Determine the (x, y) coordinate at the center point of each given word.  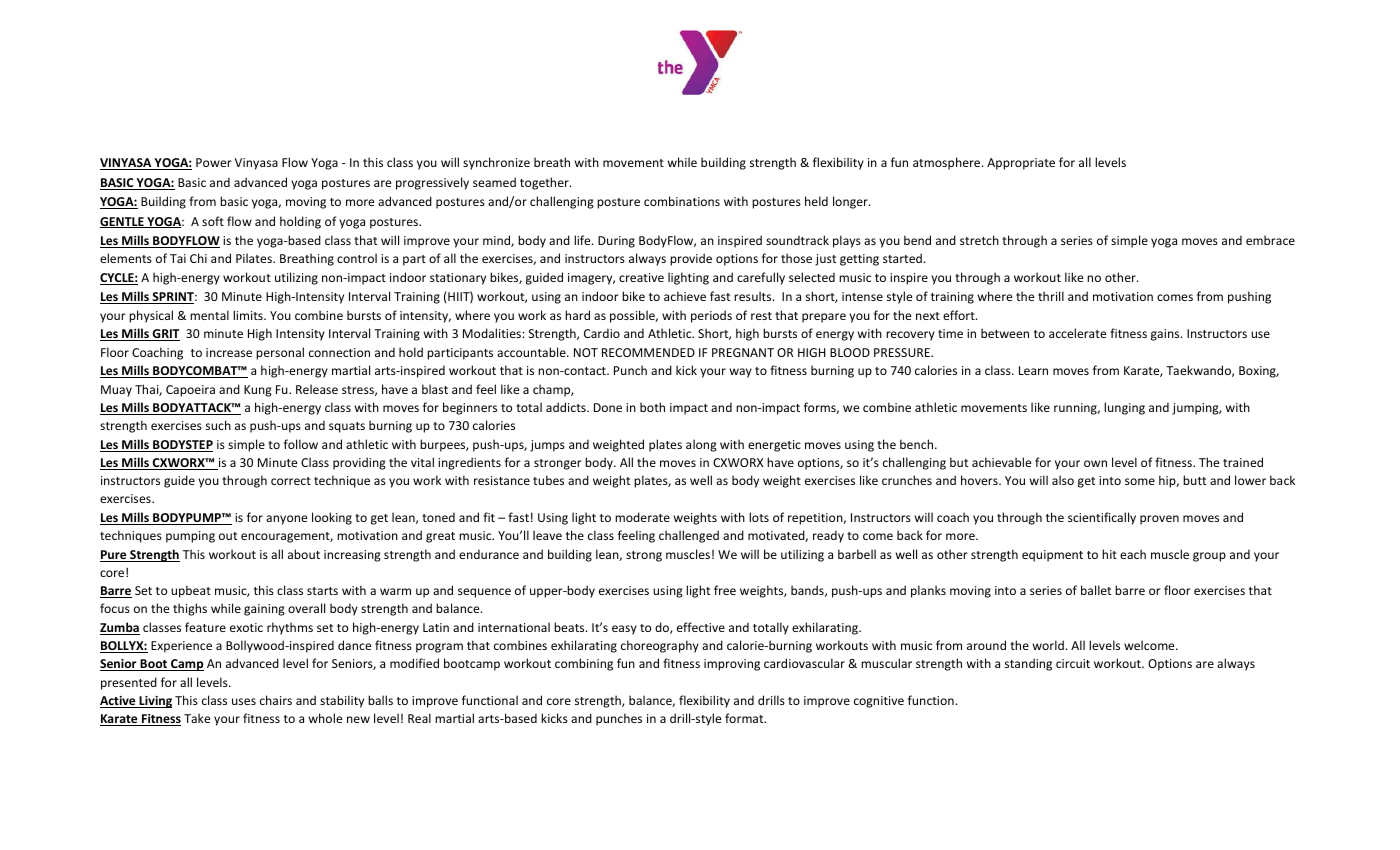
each (1133, 554)
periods (711, 316)
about (304, 554)
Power (214, 162)
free (725, 590)
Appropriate (1021, 164)
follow (301, 444)
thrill (1051, 296)
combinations (682, 201)
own (1095, 463)
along (701, 445)
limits (249, 315)
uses (244, 701)
